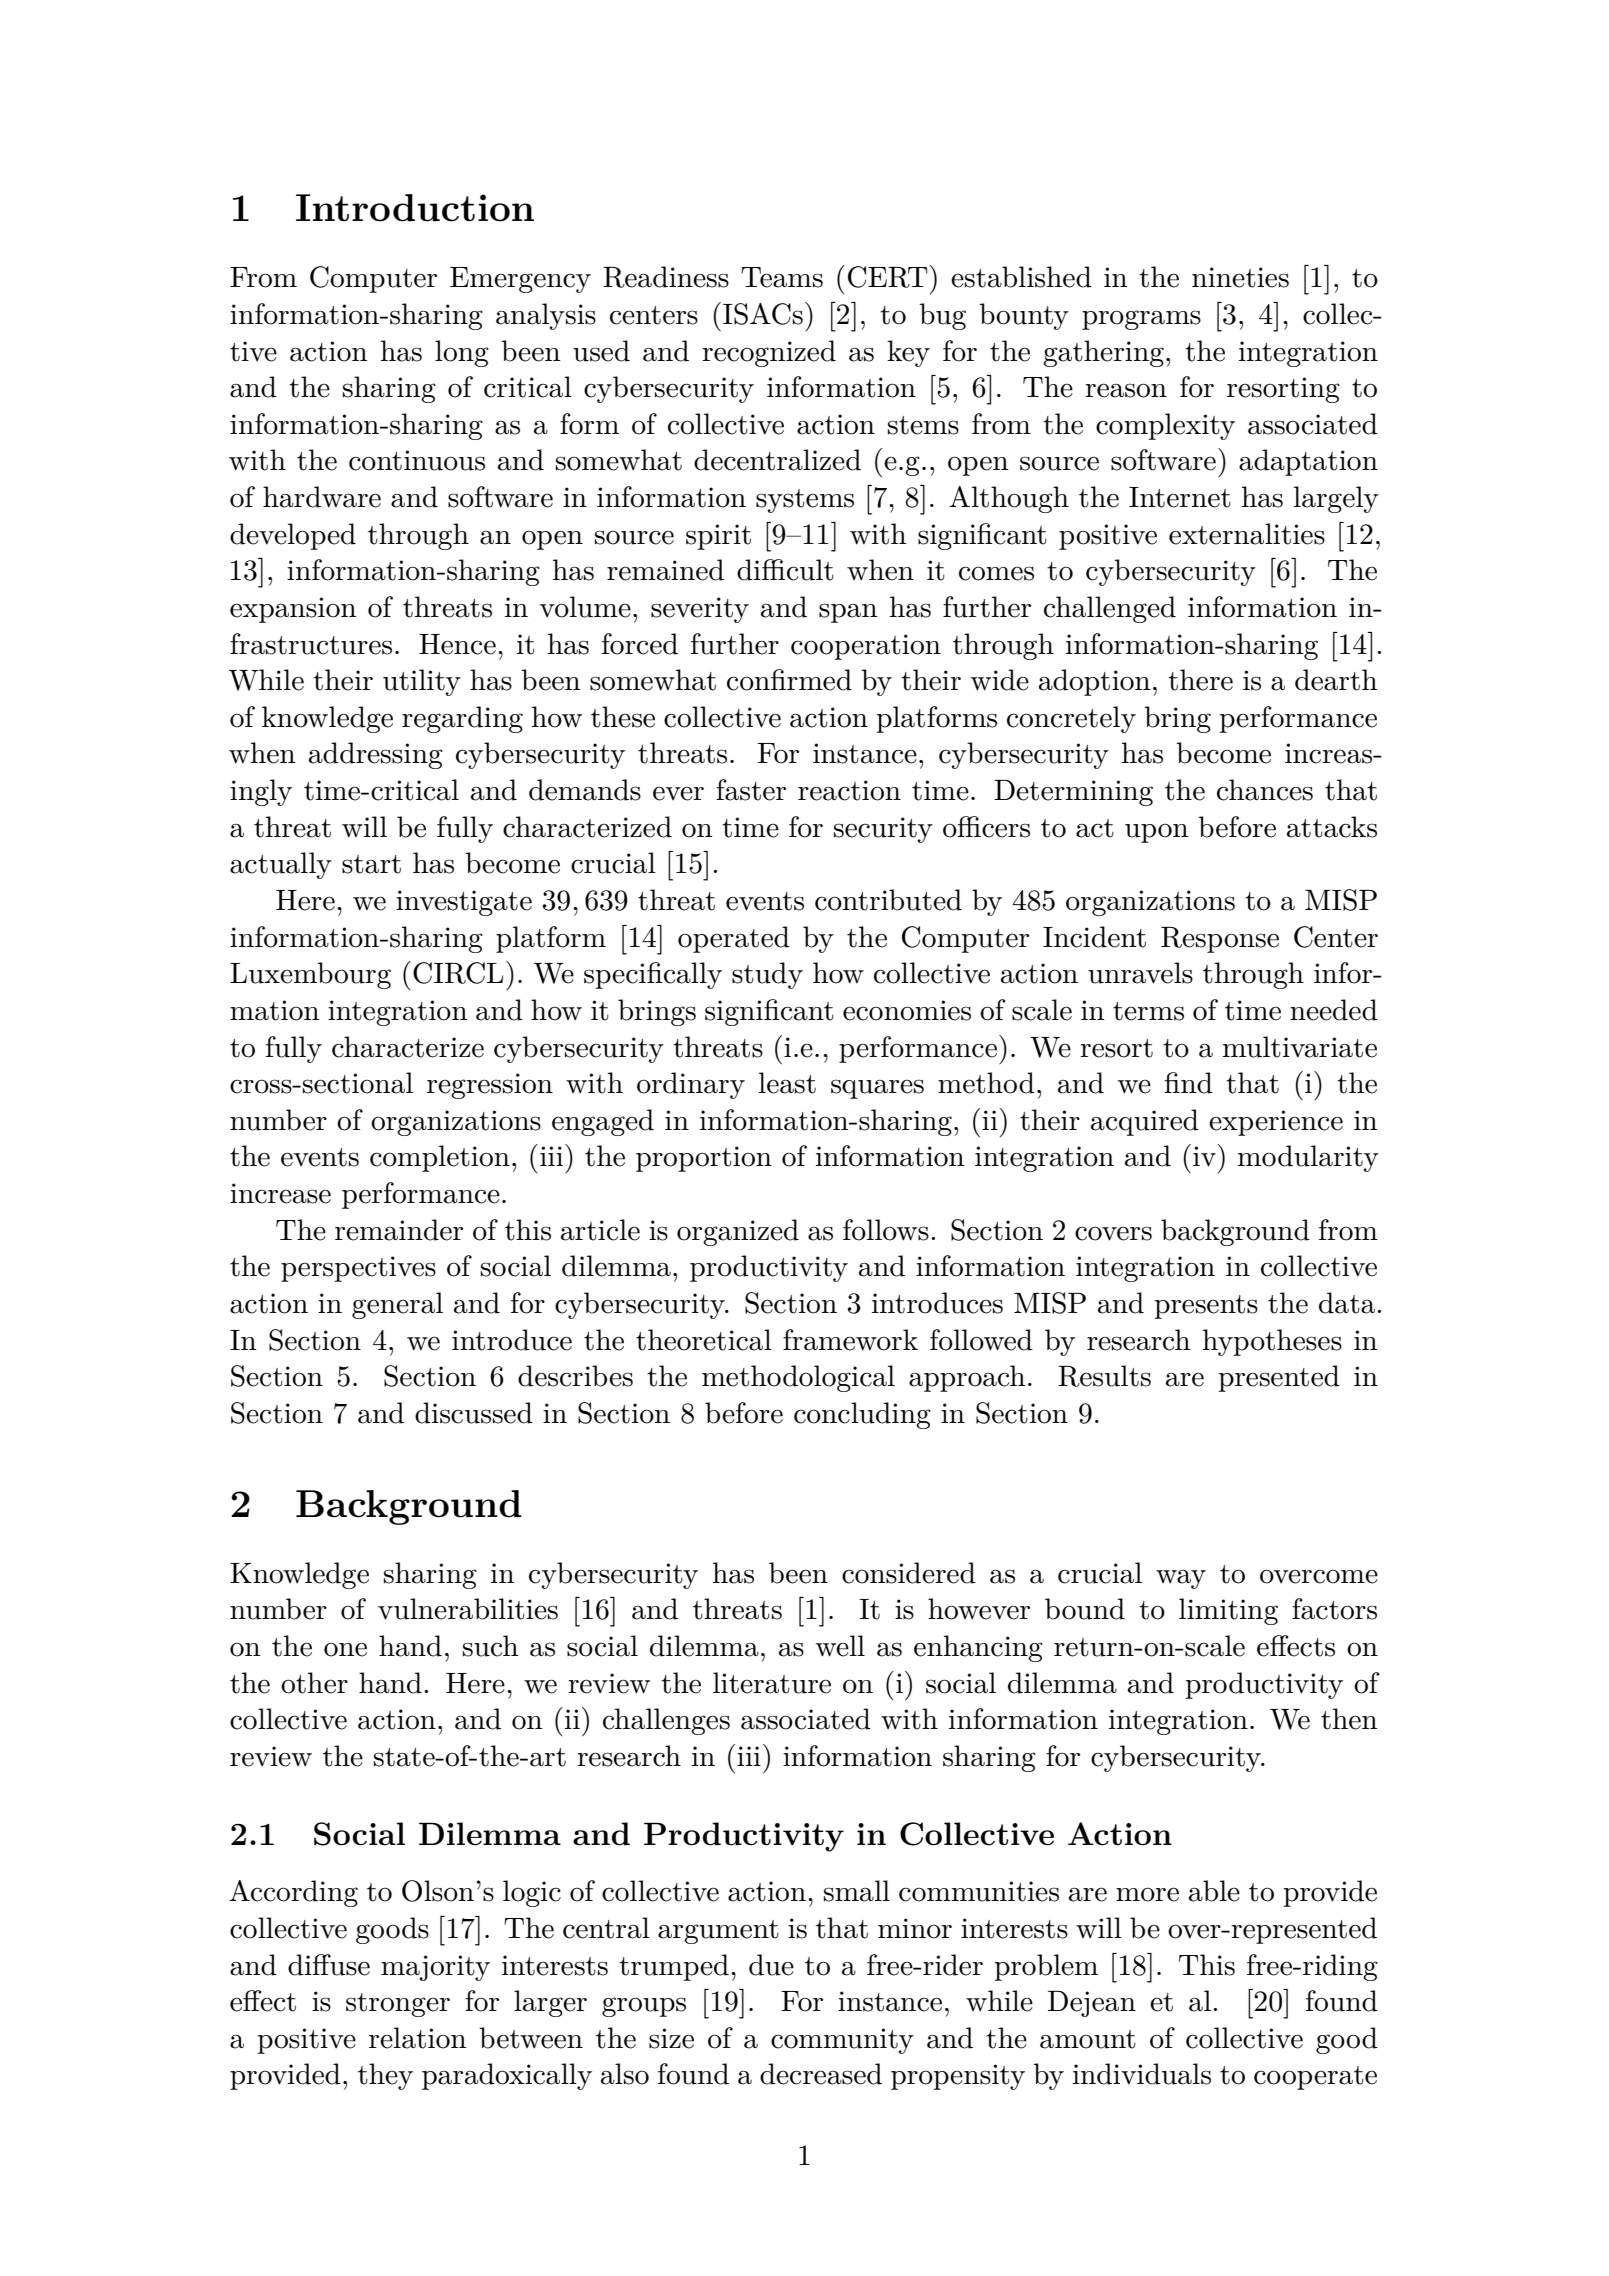  Describe the element at coordinates (787, 1083) in the screenshot. I see `least` at that location.
